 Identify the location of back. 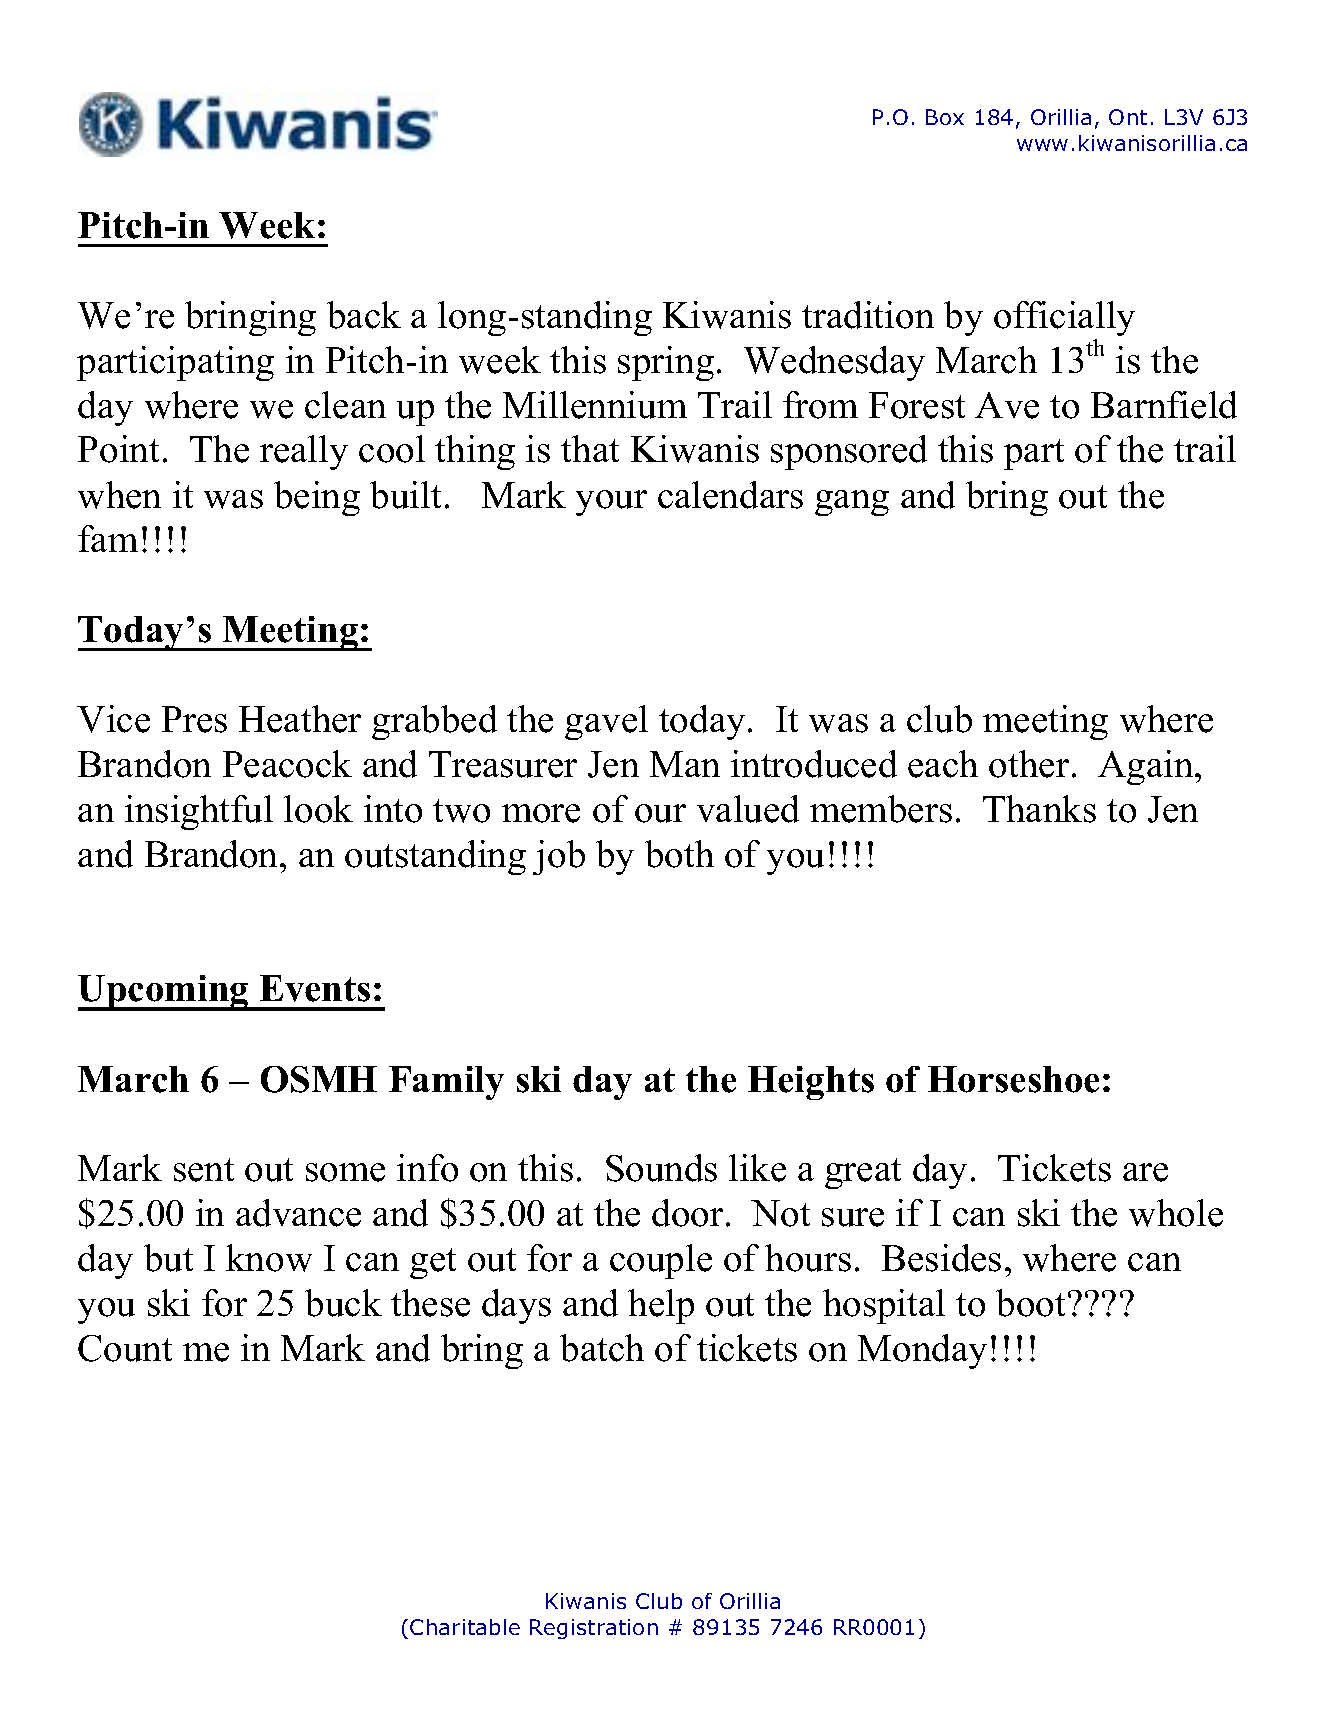
(364, 315).
